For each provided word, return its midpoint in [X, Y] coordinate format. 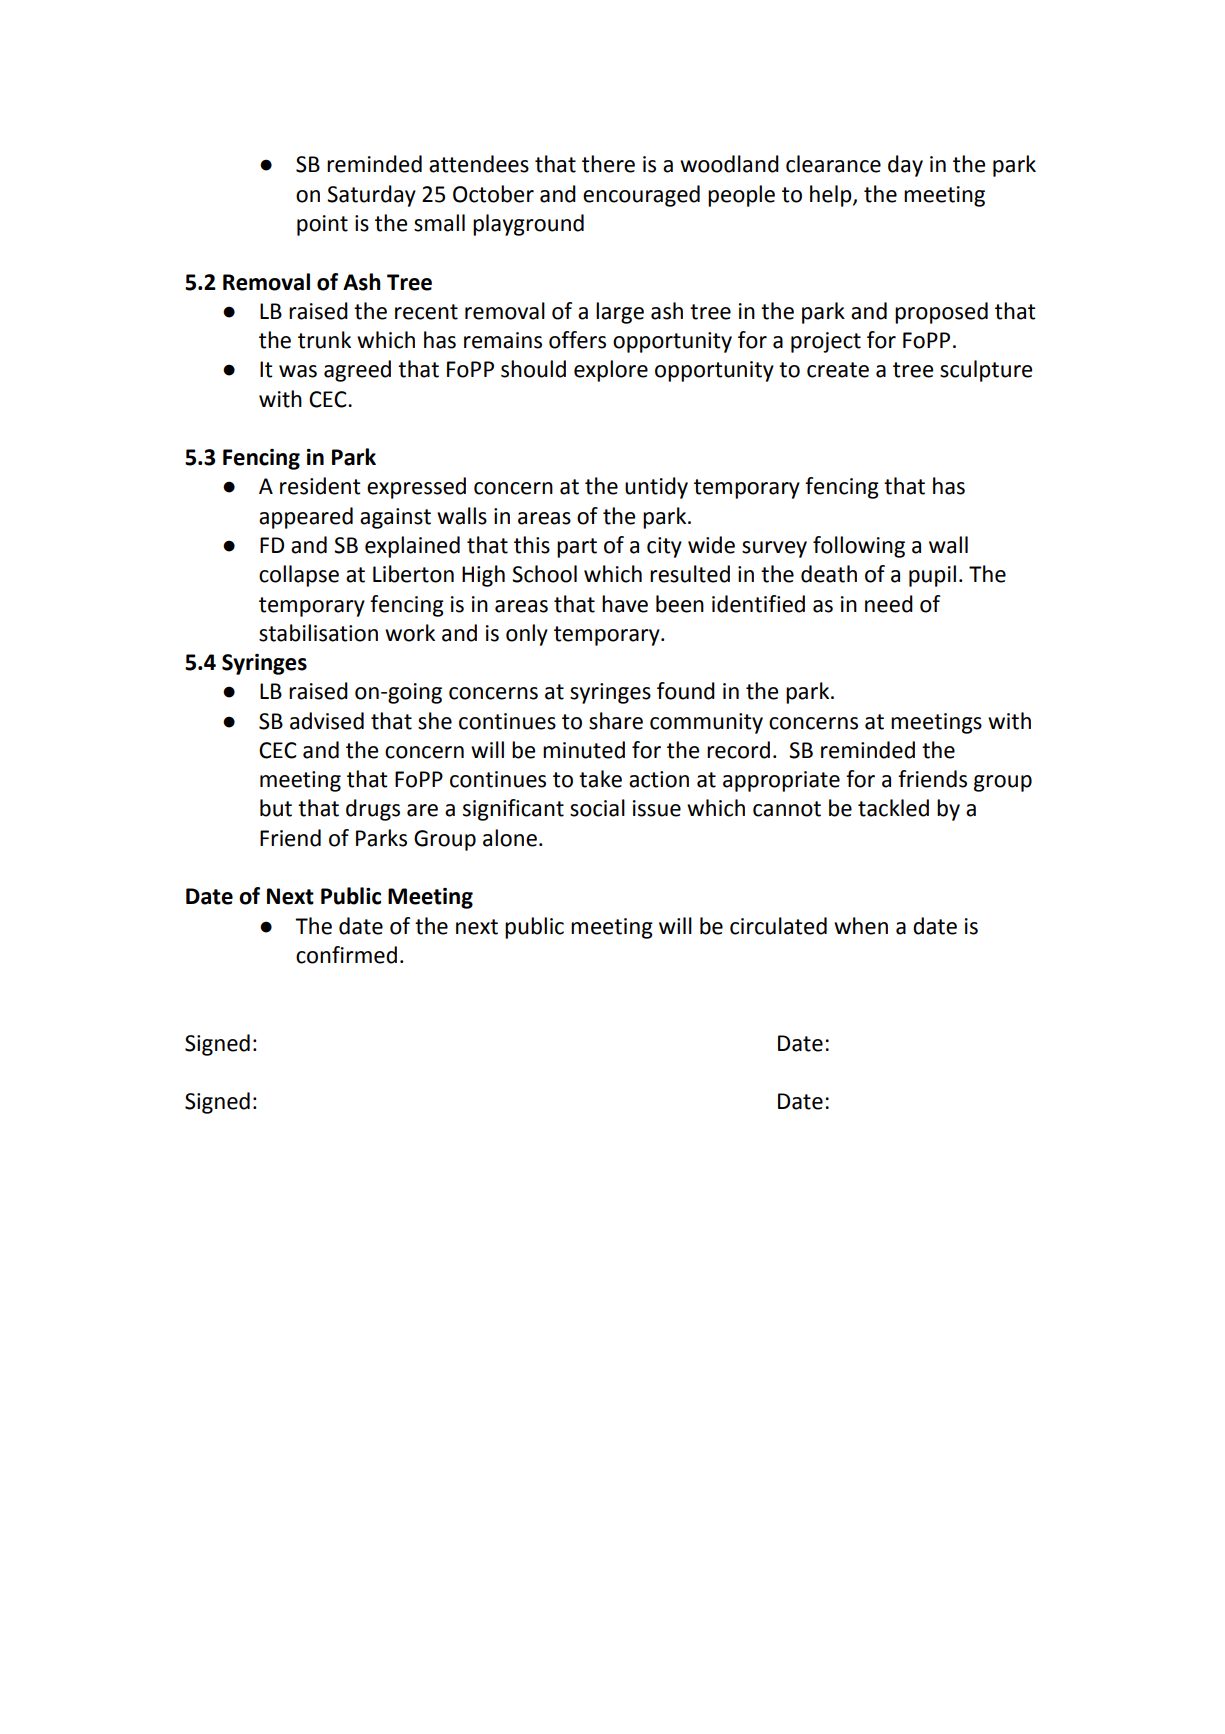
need [889, 604]
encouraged [641, 196]
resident [320, 486]
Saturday [371, 196]
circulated [778, 926]
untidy [656, 488]
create [838, 370]
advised [327, 721]
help [832, 196]
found [686, 691]
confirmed [346, 955]
